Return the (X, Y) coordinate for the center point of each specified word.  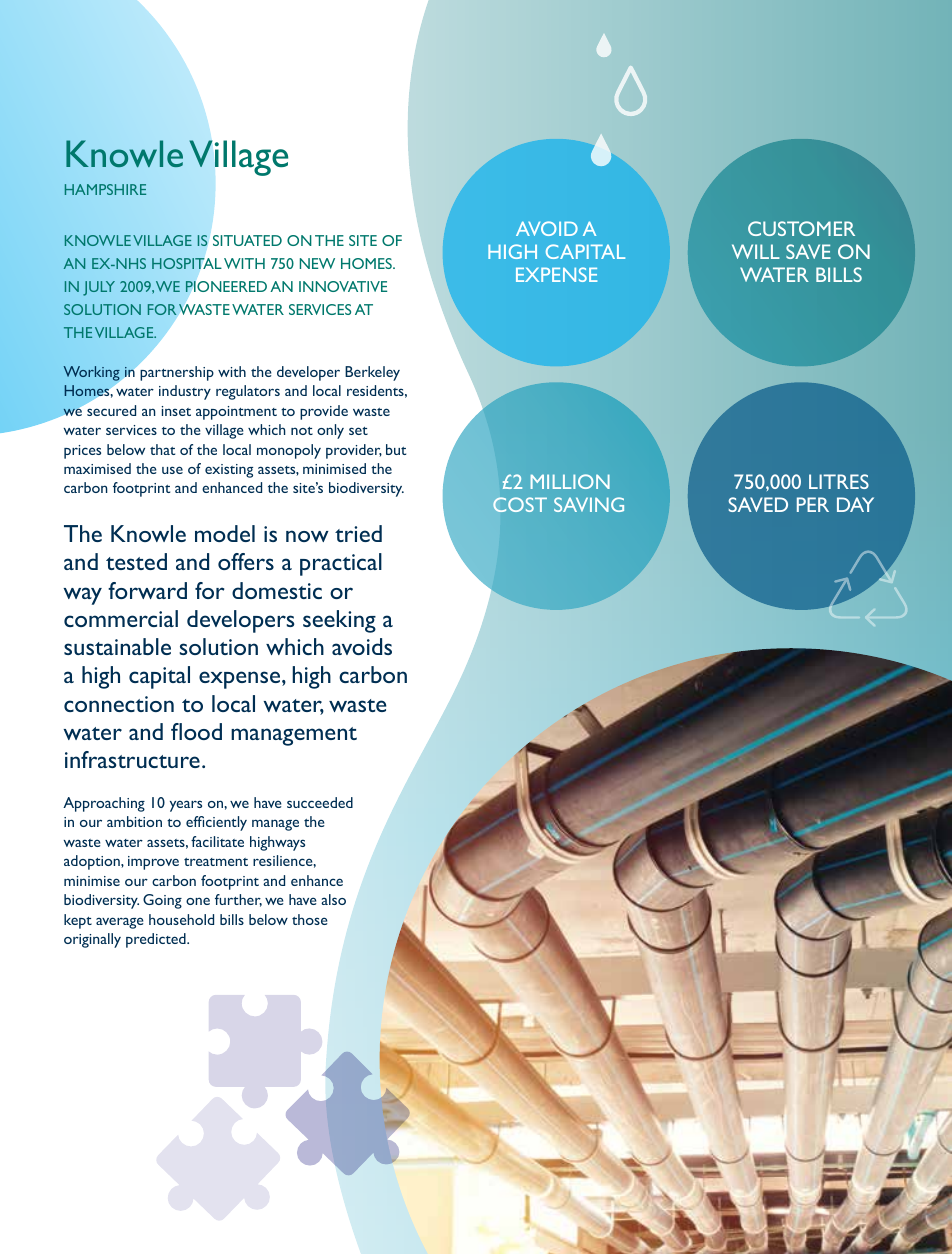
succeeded (320, 802)
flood (196, 731)
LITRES (839, 481)
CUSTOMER (801, 228)
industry (185, 392)
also (333, 899)
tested (136, 561)
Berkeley (372, 373)
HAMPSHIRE (105, 189)
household (181, 919)
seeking (339, 621)
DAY (855, 504)
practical (341, 564)
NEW (317, 263)
